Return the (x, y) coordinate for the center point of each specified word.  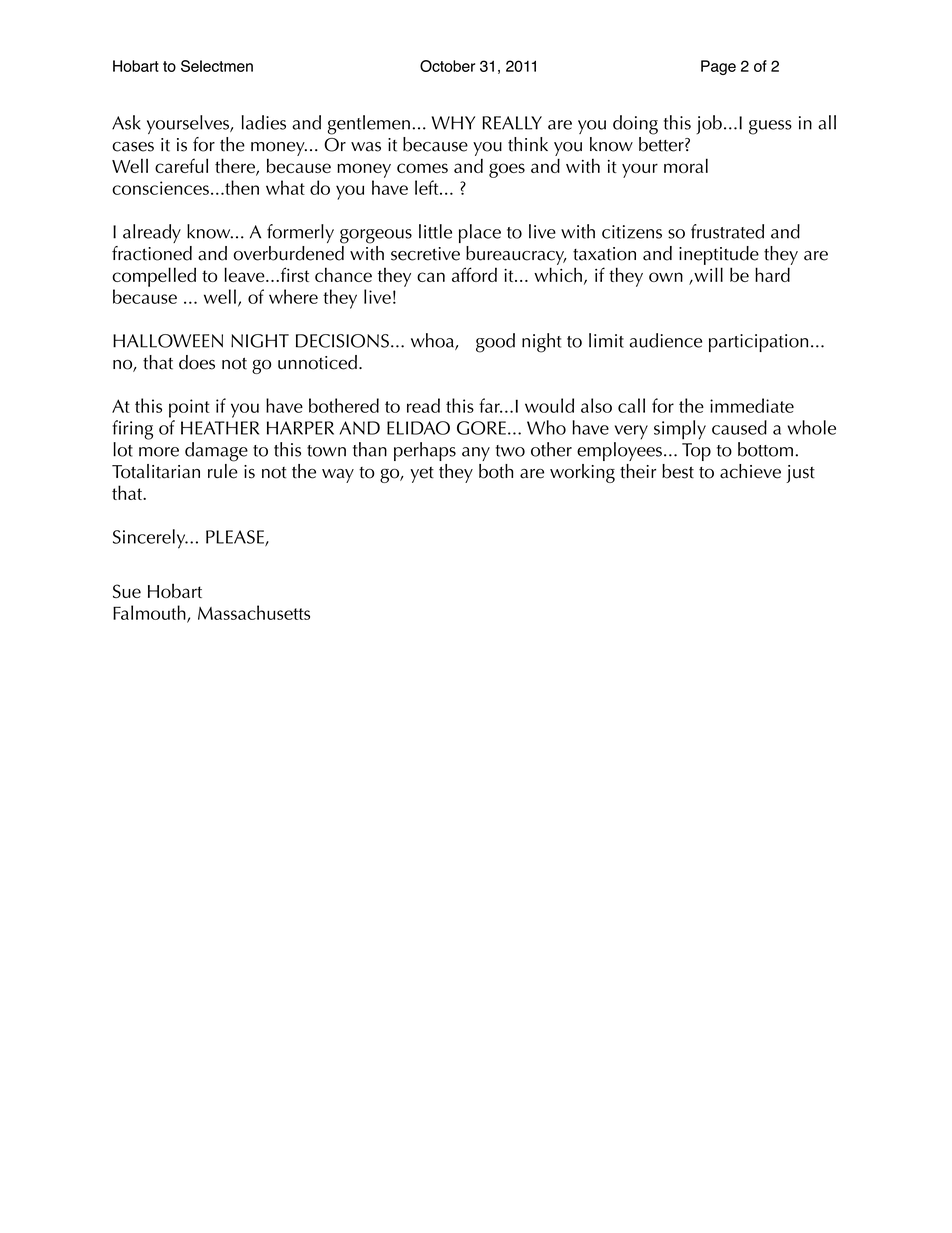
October (447, 66)
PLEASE (236, 538)
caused (739, 427)
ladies (264, 122)
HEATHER (220, 428)
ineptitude (719, 255)
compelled (154, 277)
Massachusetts (254, 612)
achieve (750, 471)
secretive (425, 254)
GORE (481, 428)
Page (718, 67)
